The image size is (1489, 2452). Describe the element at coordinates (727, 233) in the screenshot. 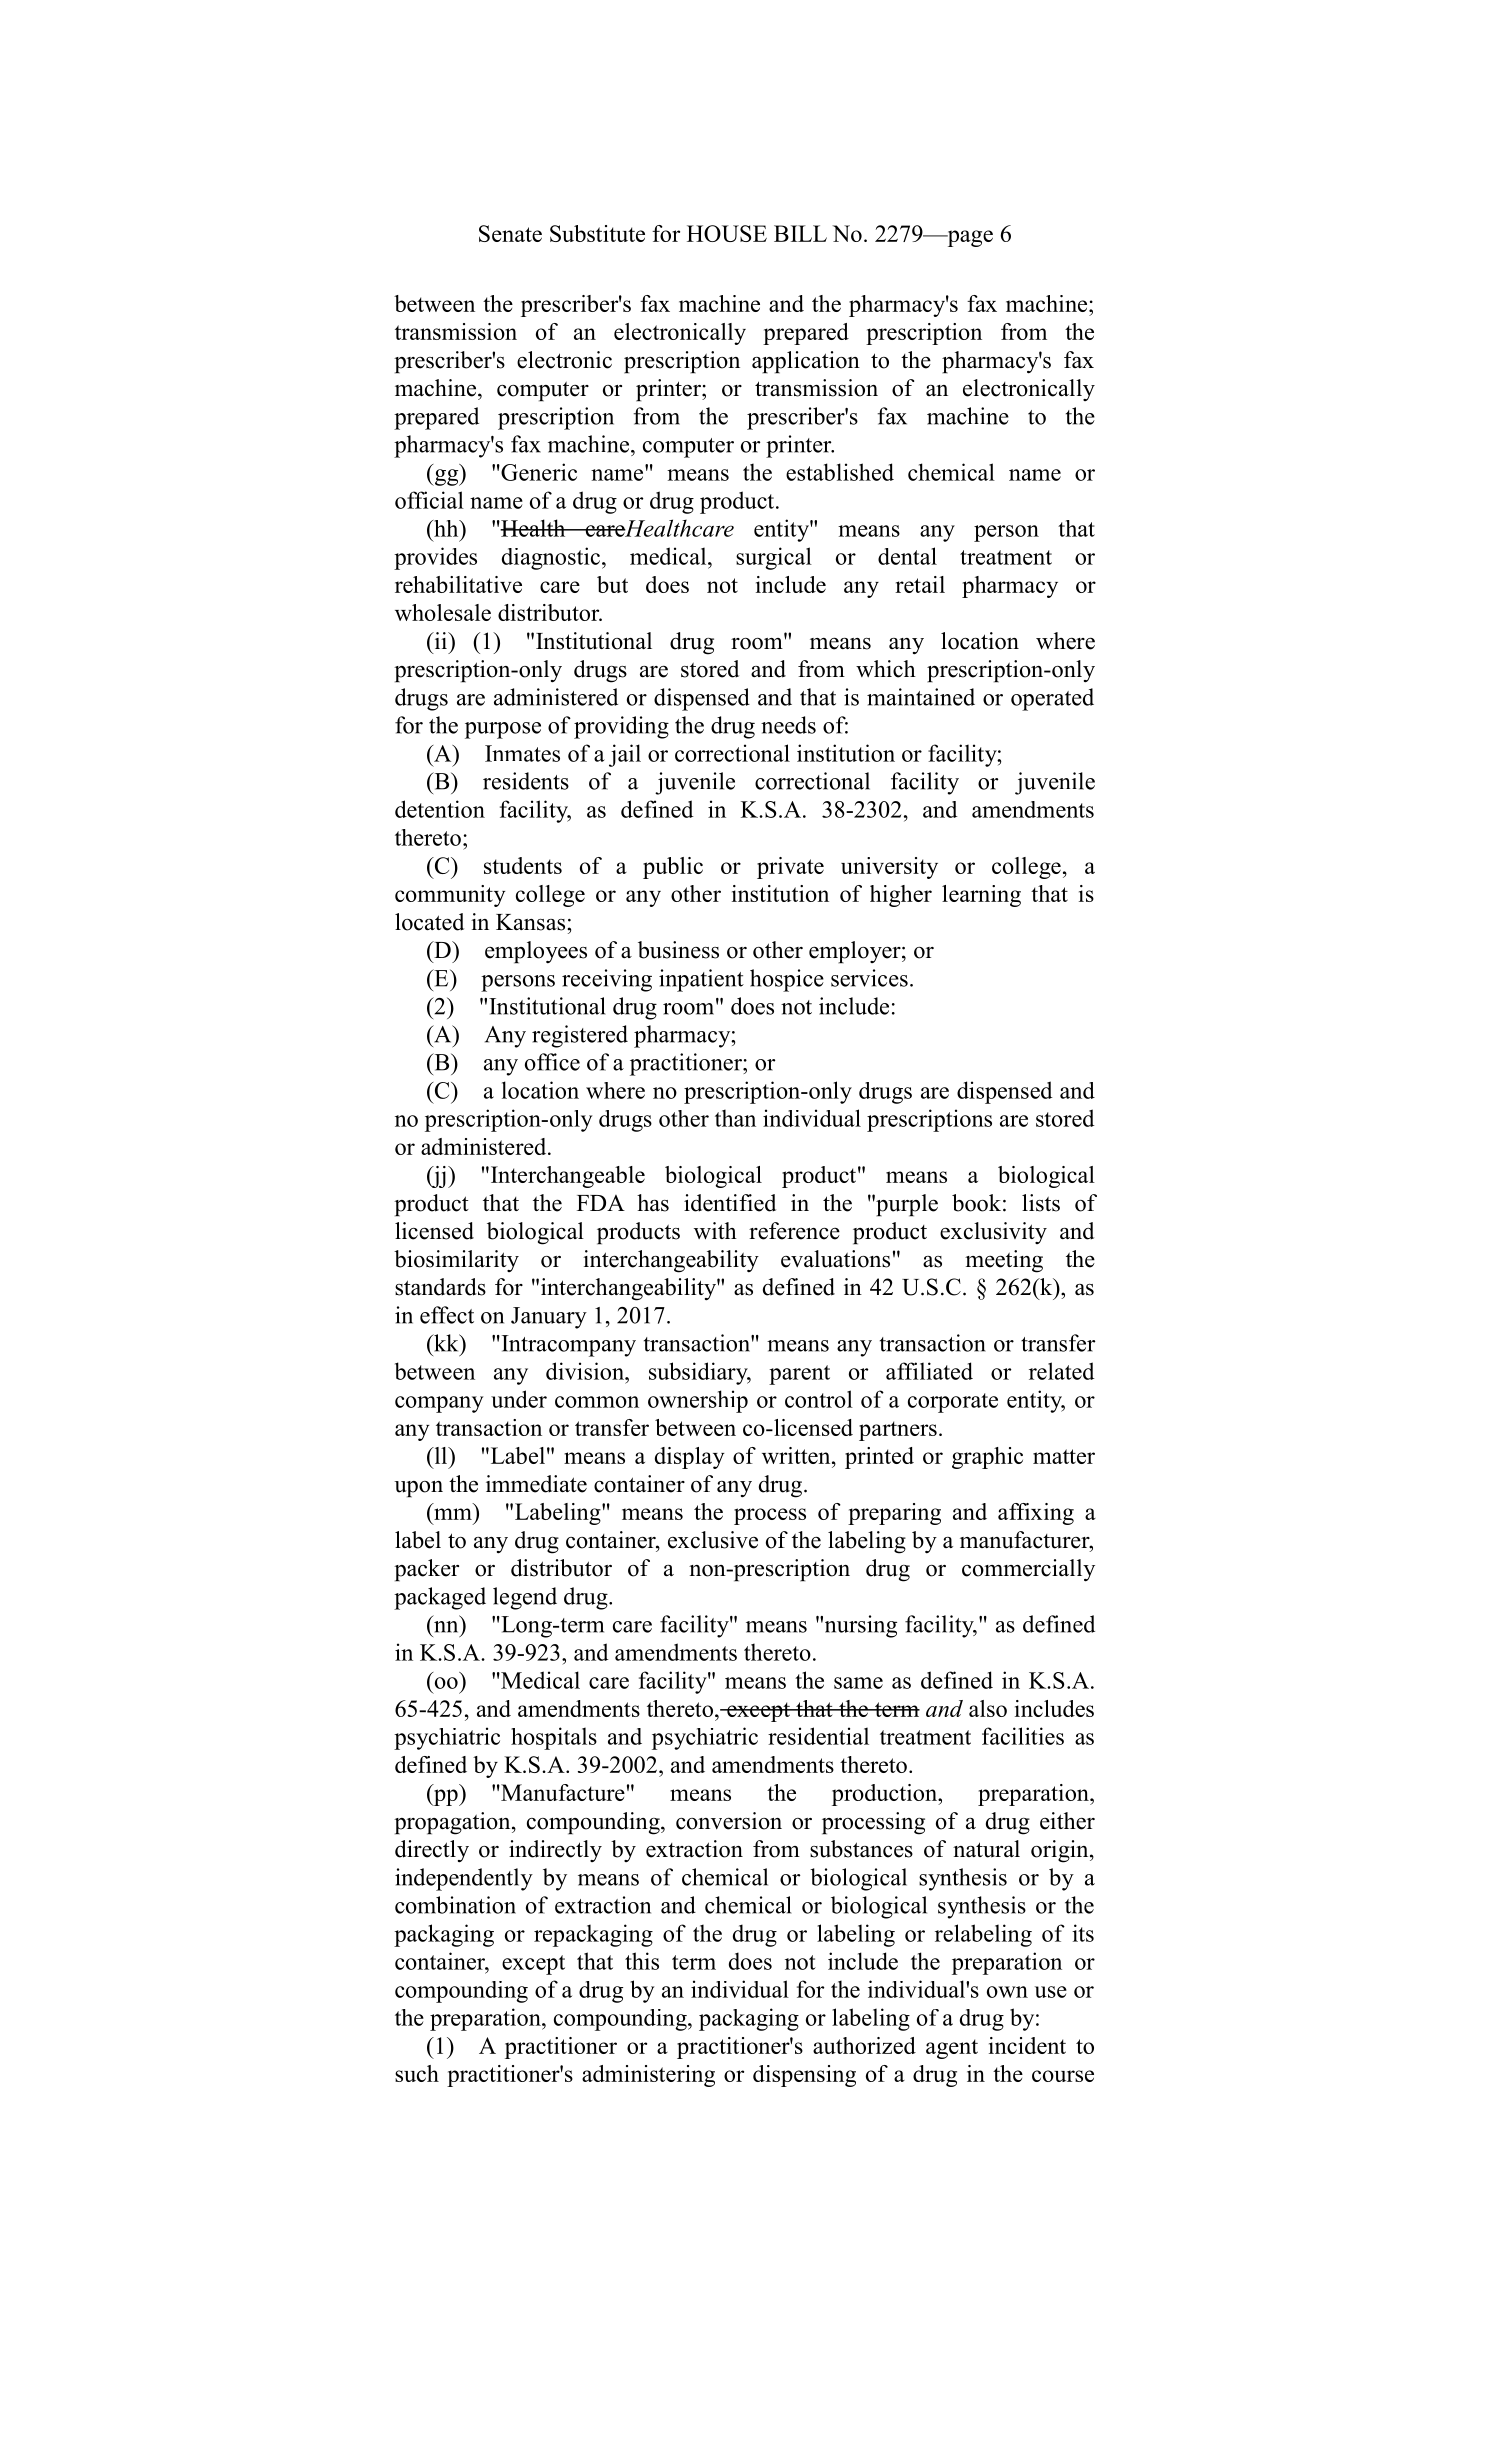

I see `HOUSE` at that location.
